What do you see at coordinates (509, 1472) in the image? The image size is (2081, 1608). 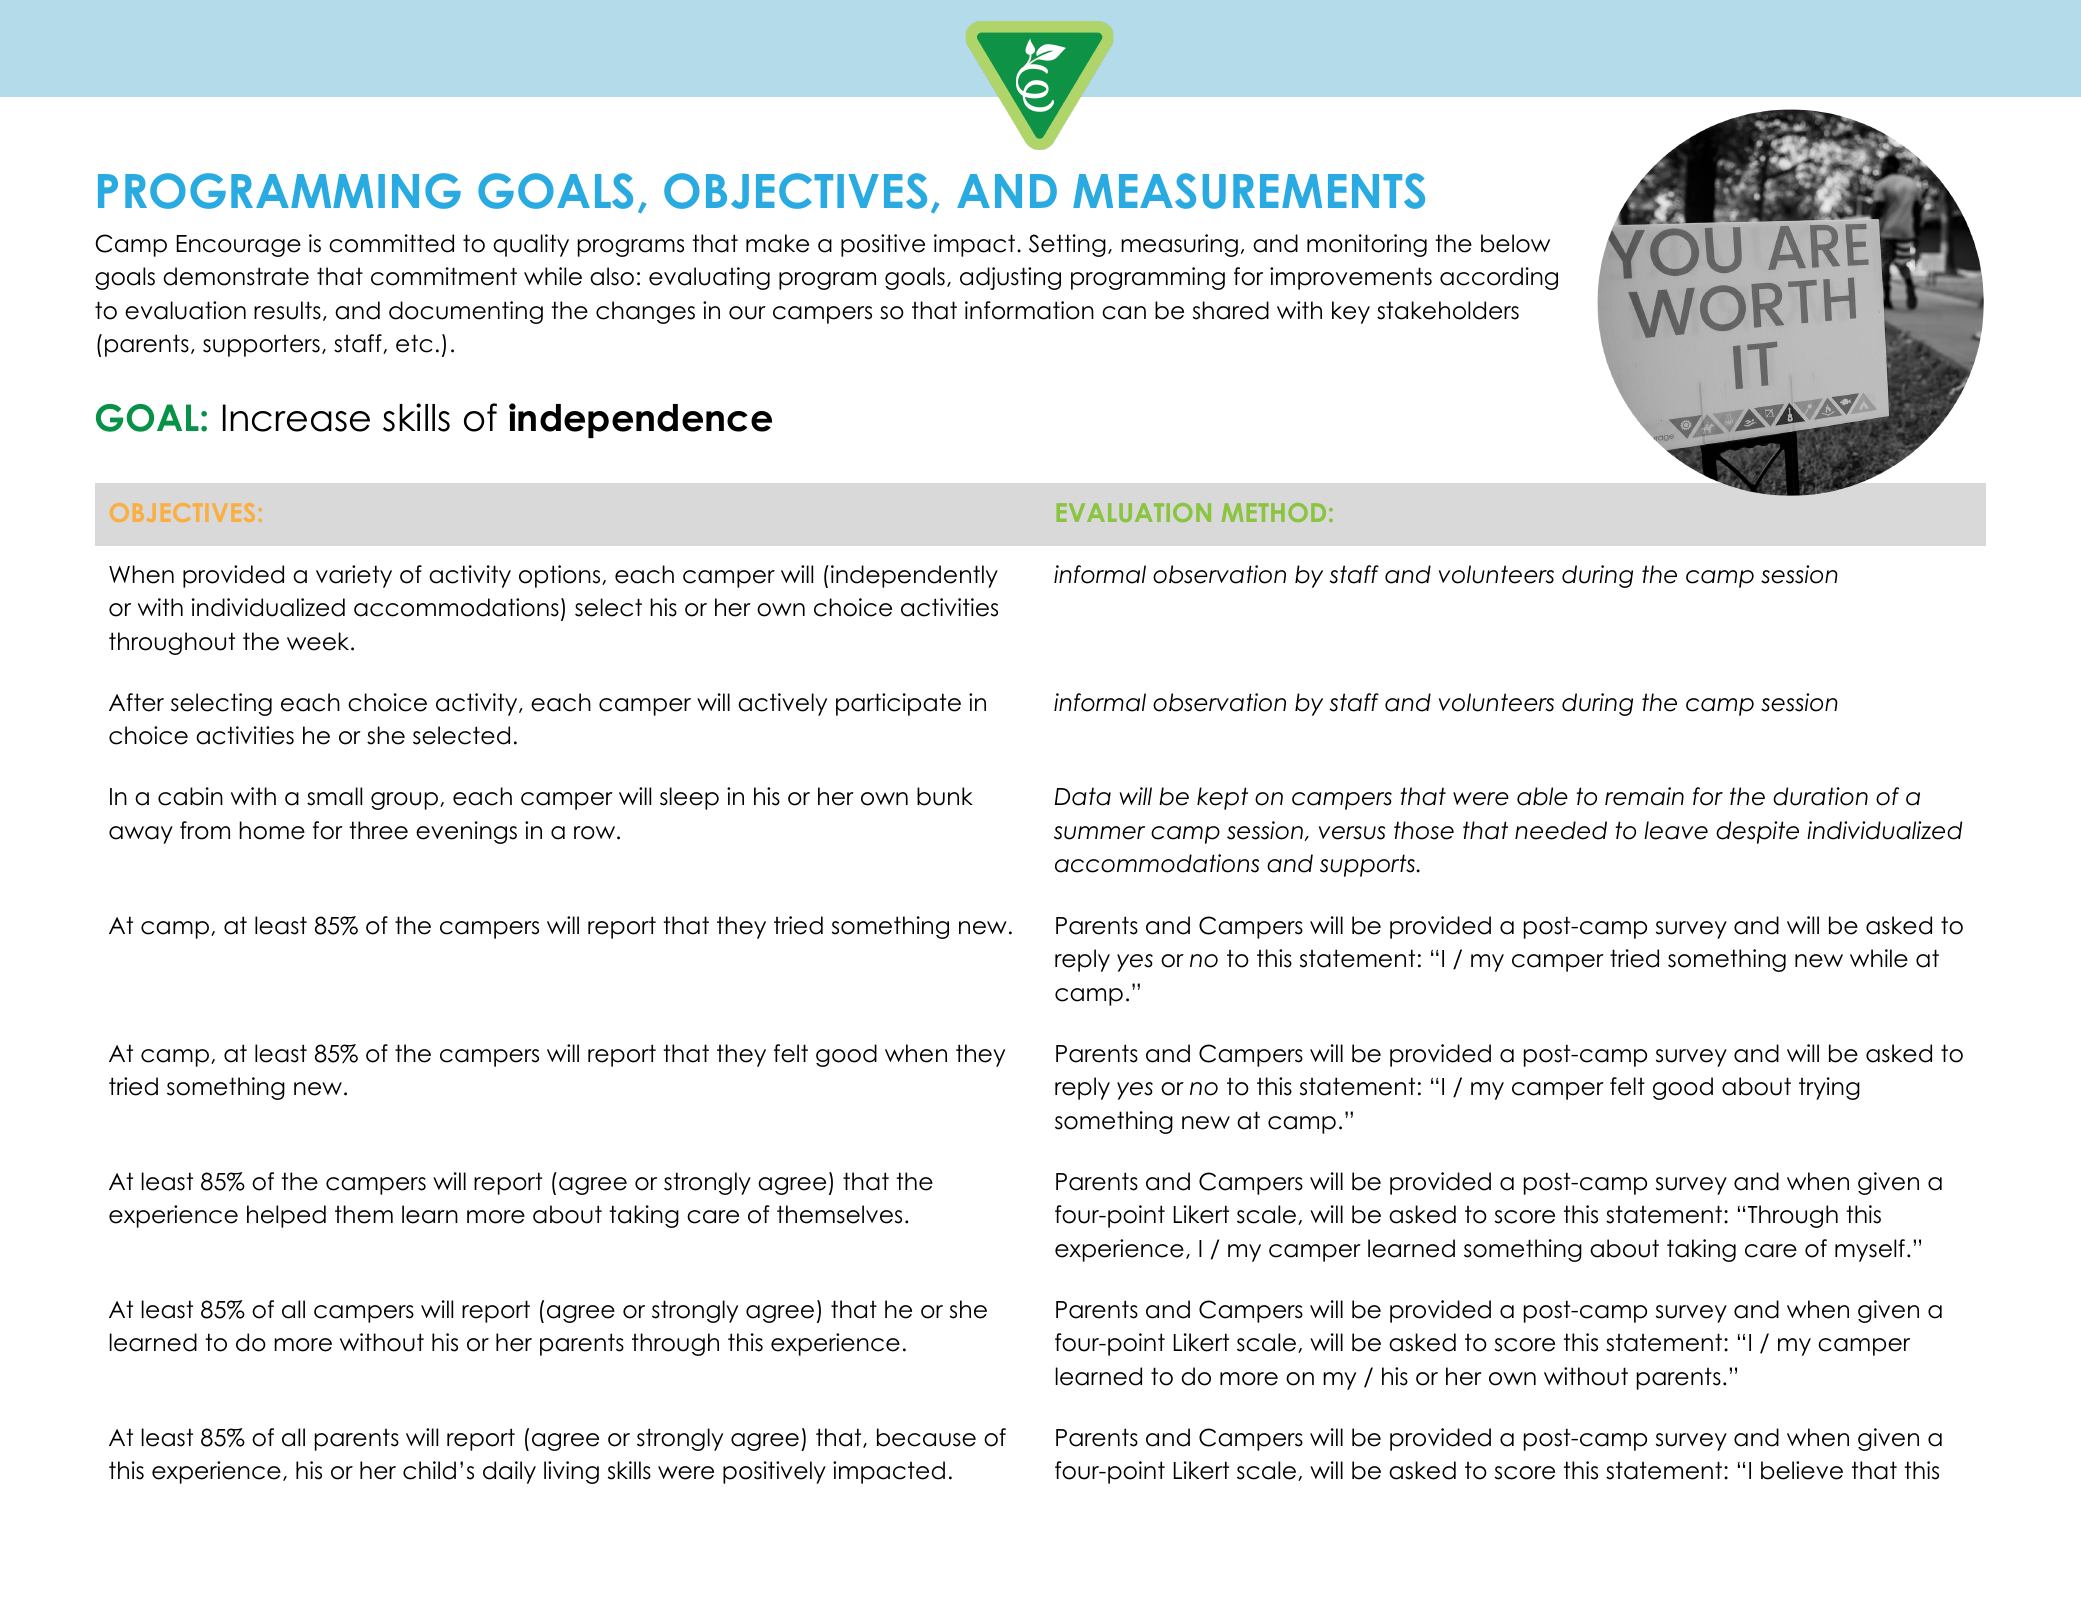 I see `daily` at bounding box center [509, 1472].
